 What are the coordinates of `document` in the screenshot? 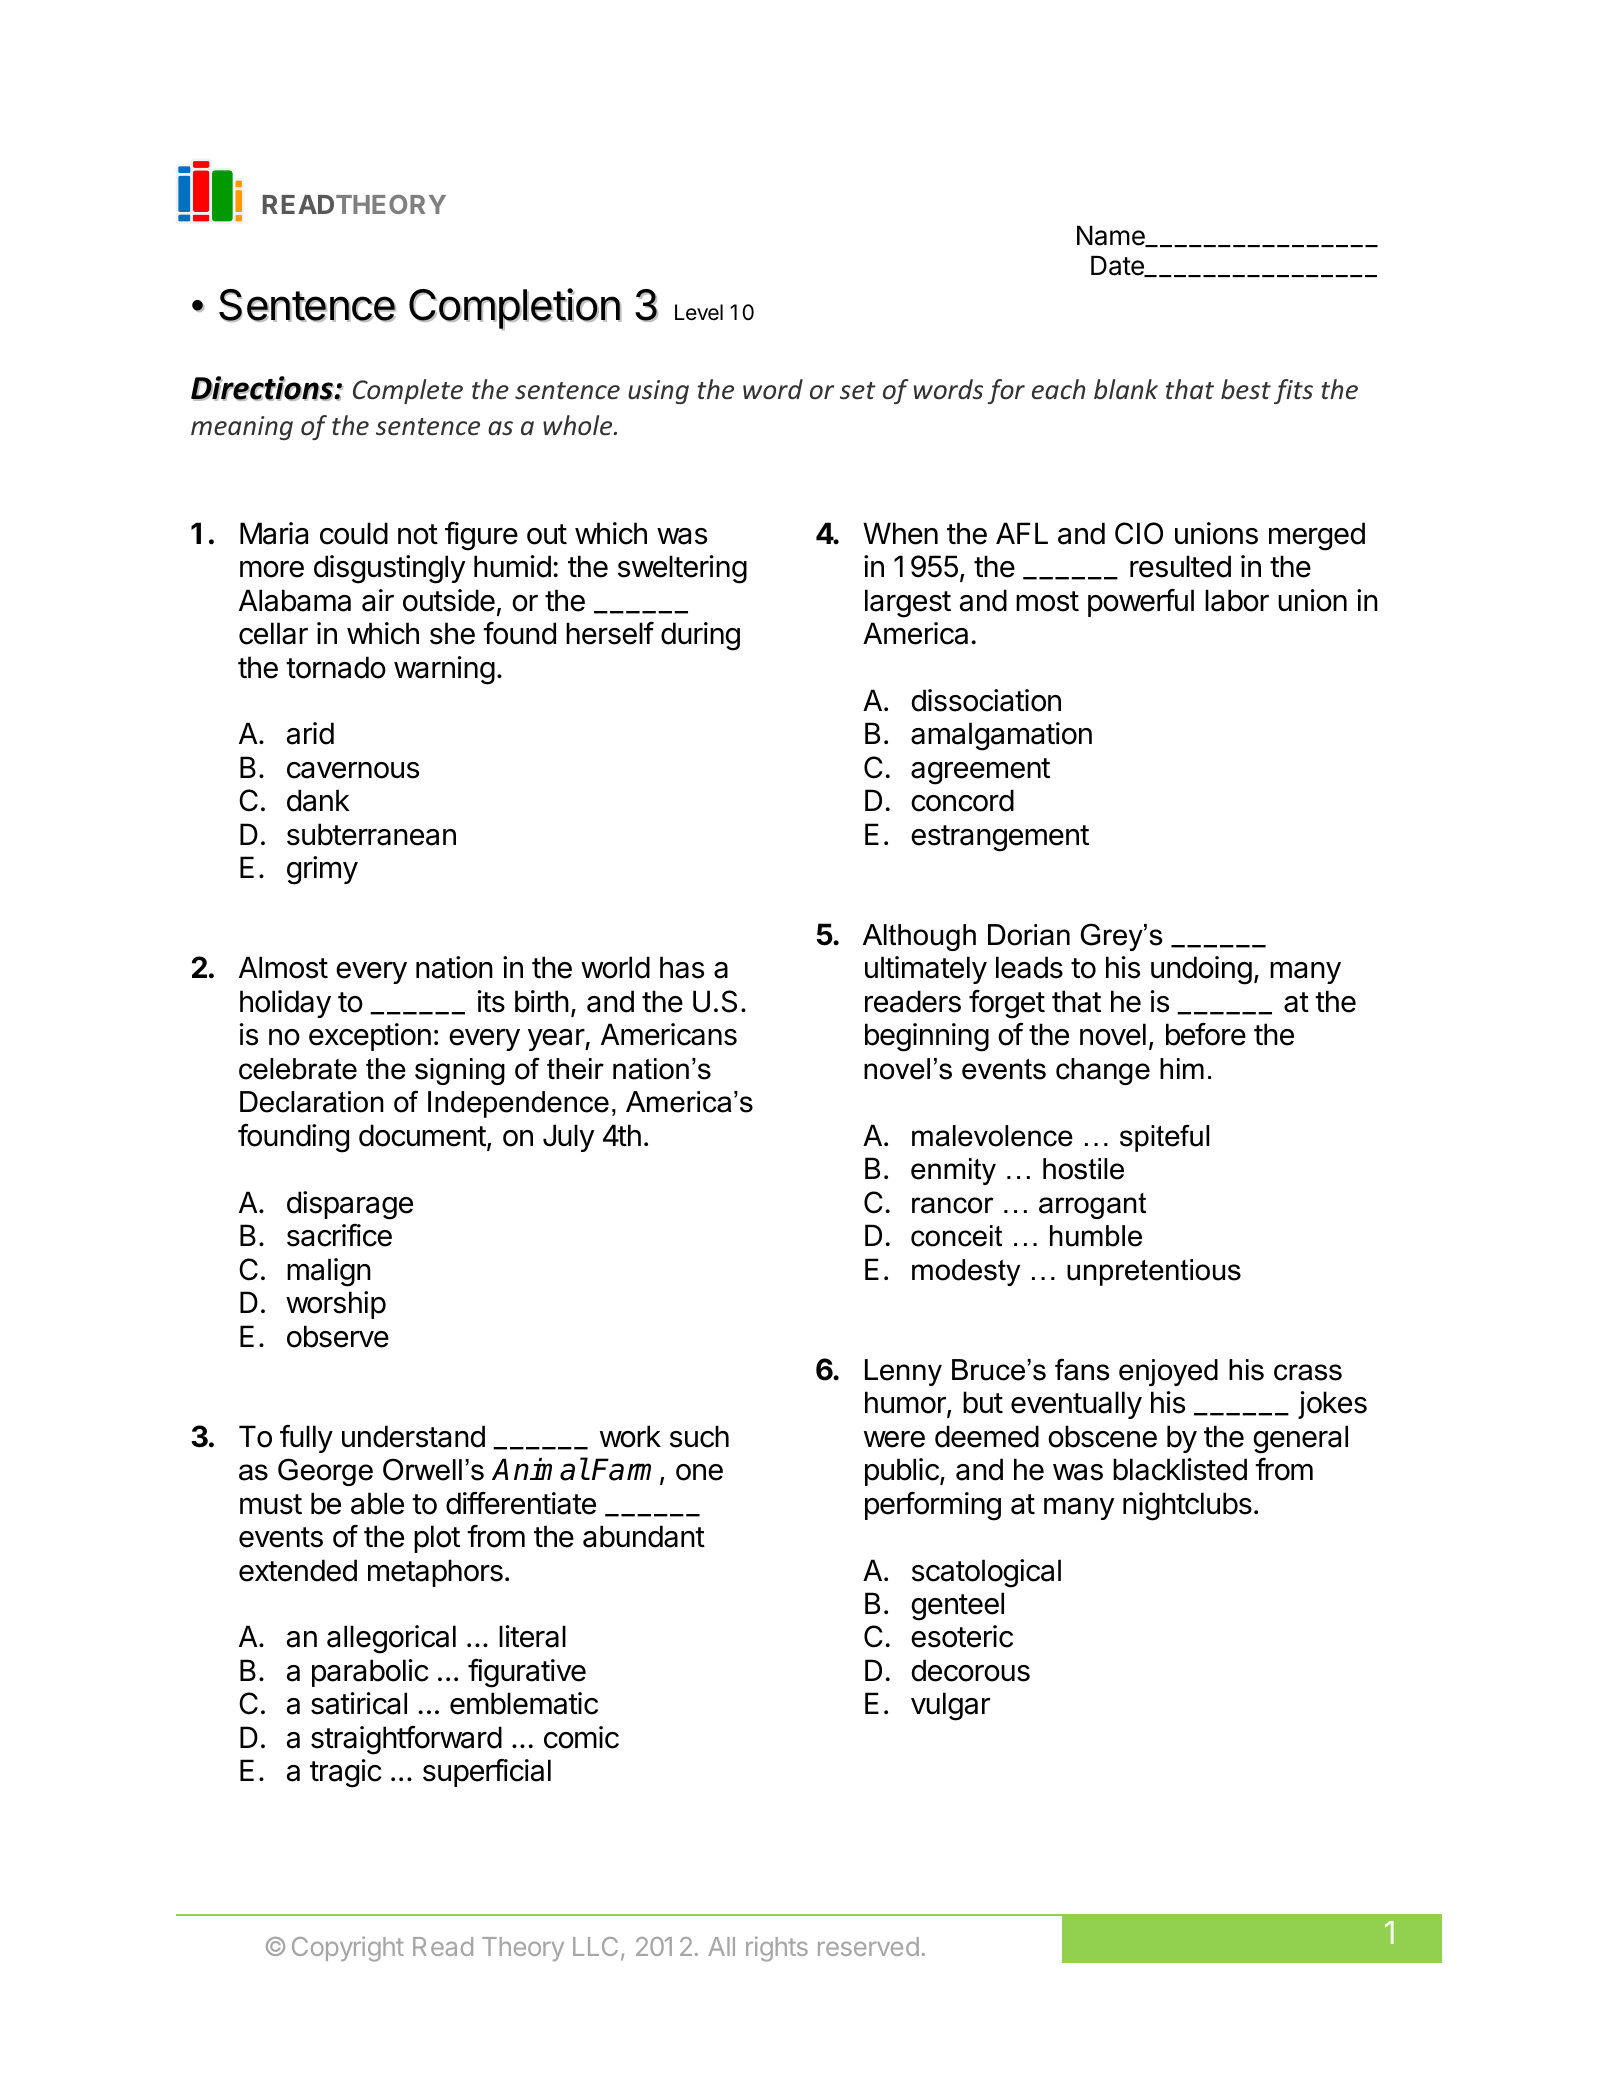 It's located at (422, 1135).
